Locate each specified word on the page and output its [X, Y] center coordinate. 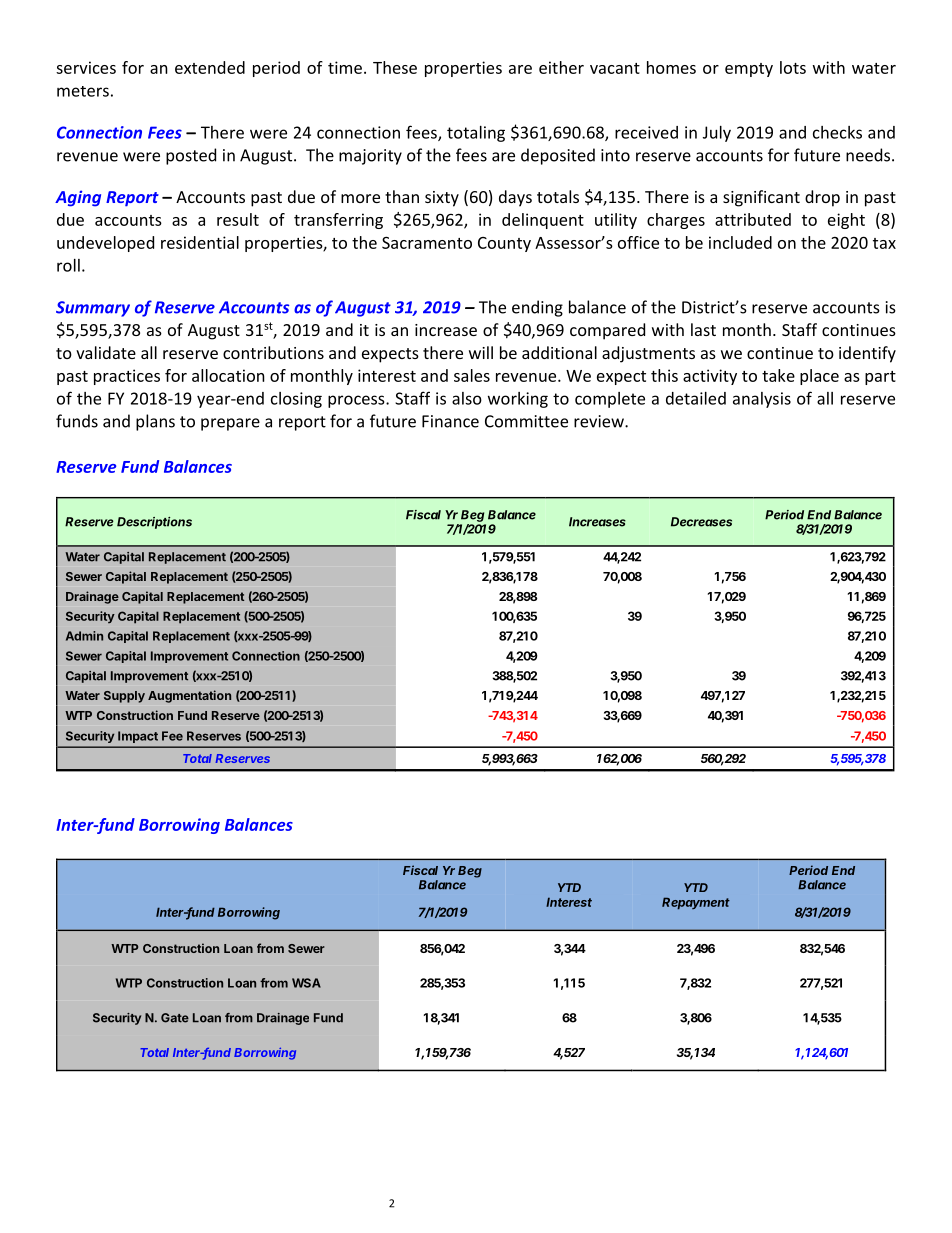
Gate [175, 1018]
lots [793, 67]
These [395, 67]
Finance [450, 421]
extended [210, 67]
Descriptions [154, 523]
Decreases [701, 522]
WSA [306, 983]
